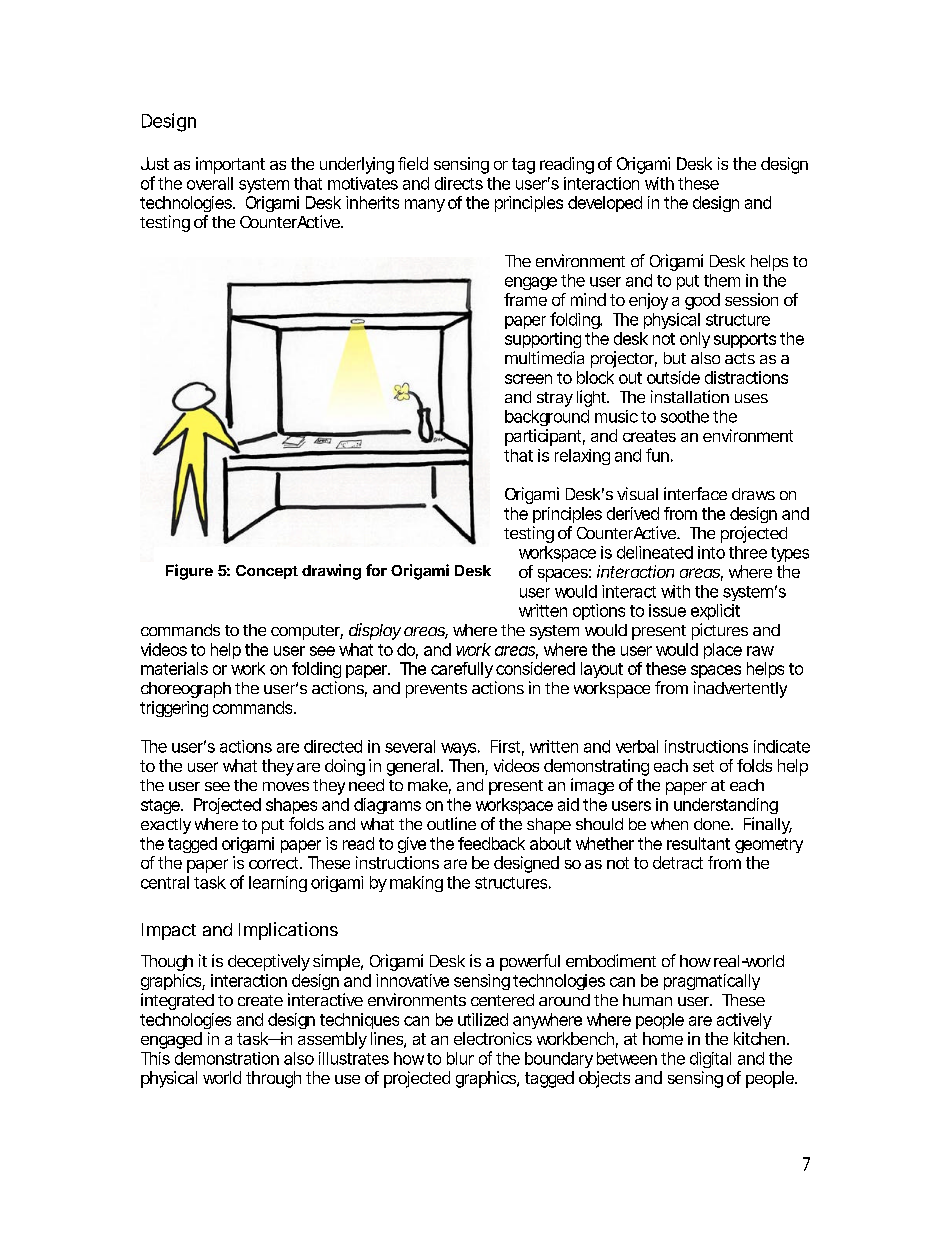 This image has width=952, height=1233. I want to click on them, so click(721, 280).
